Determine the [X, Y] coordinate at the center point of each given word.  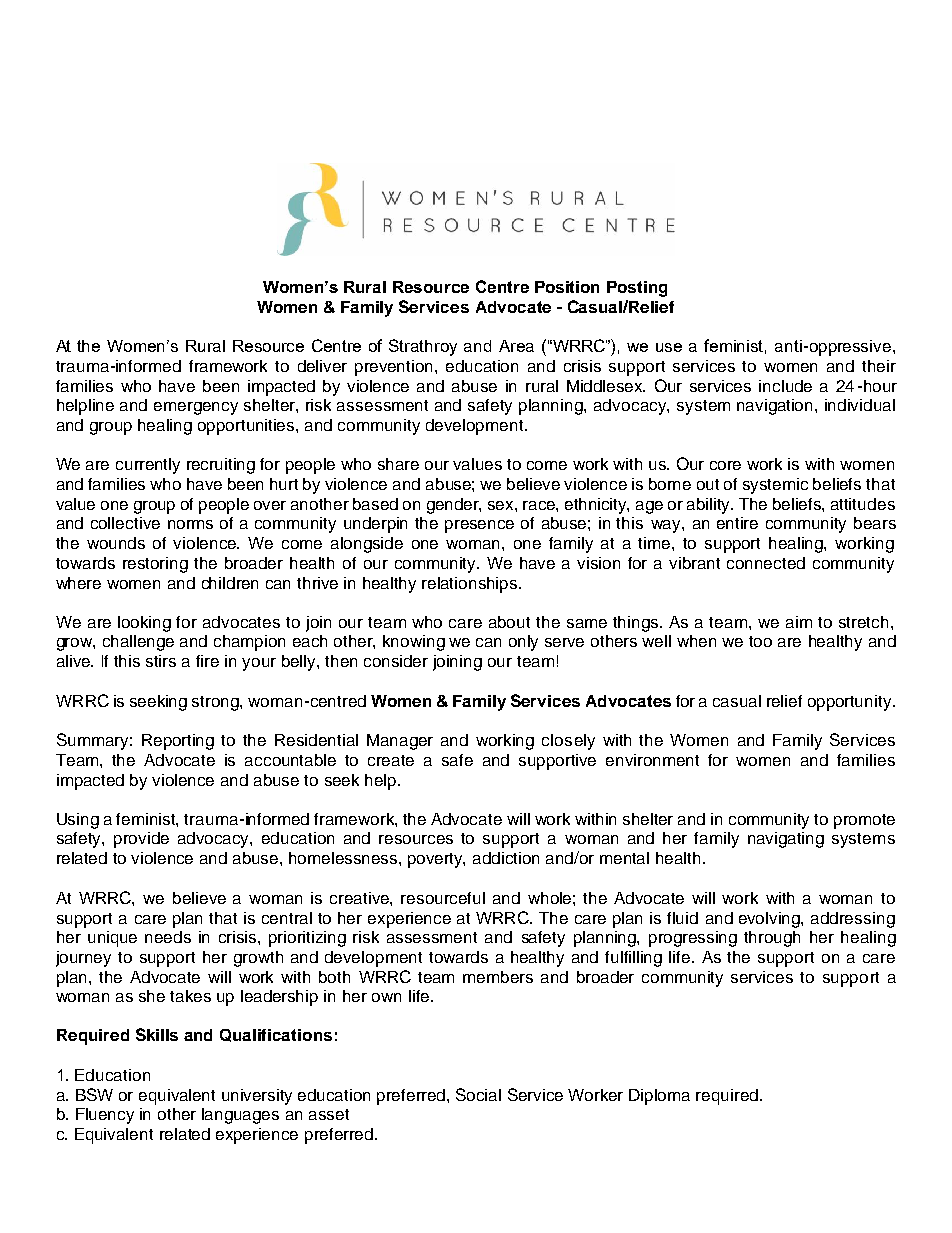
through [772, 939]
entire [737, 523]
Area [516, 346]
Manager [400, 742]
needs [168, 937]
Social [478, 1094]
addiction [506, 858]
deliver [322, 366]
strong [216, 703]
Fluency [105, 1116]
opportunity [851, 703]
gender [454, 506]
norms [190, 524]
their [879, 366]
